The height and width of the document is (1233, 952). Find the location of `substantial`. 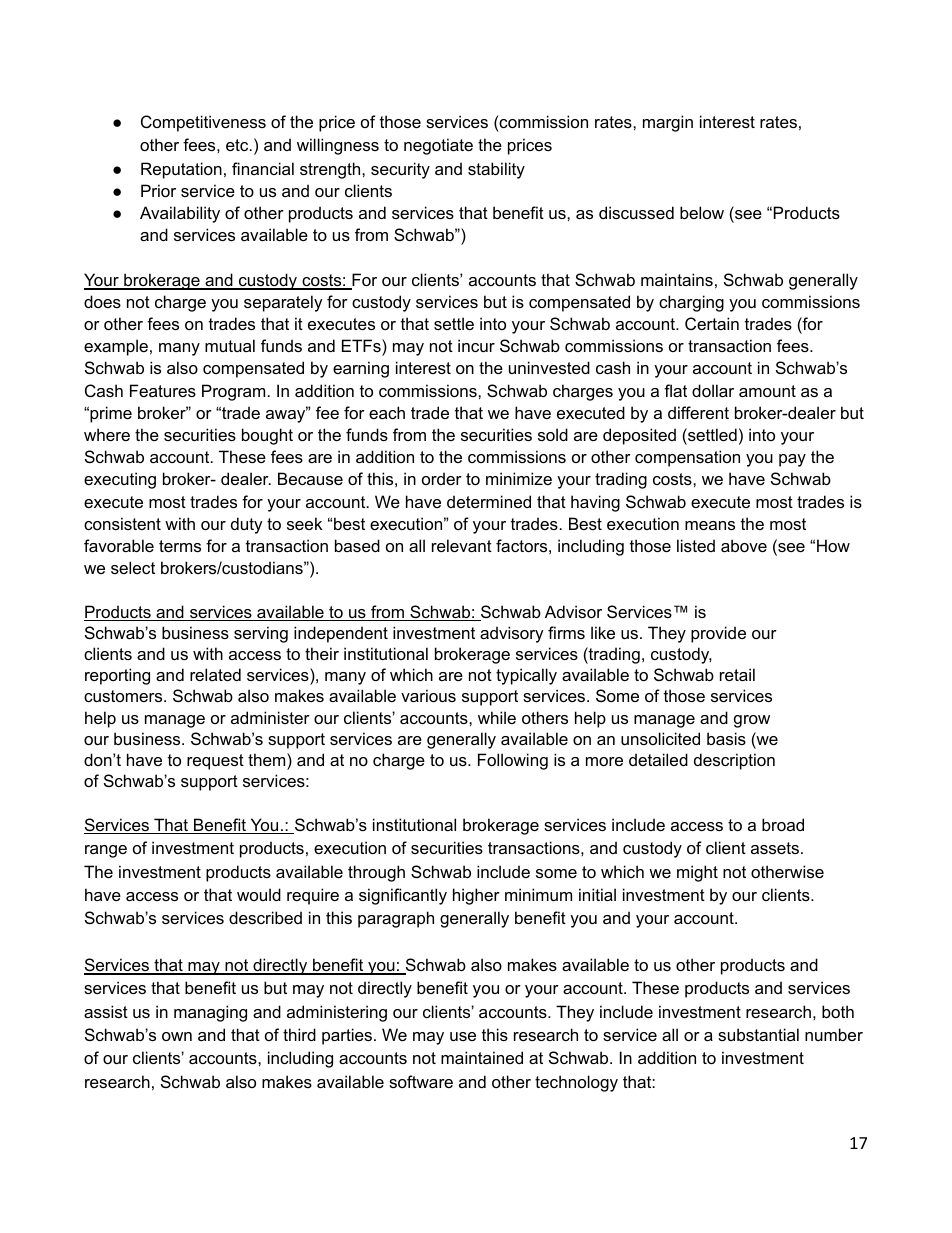

substantial is located at coordinates (758, 1034).
